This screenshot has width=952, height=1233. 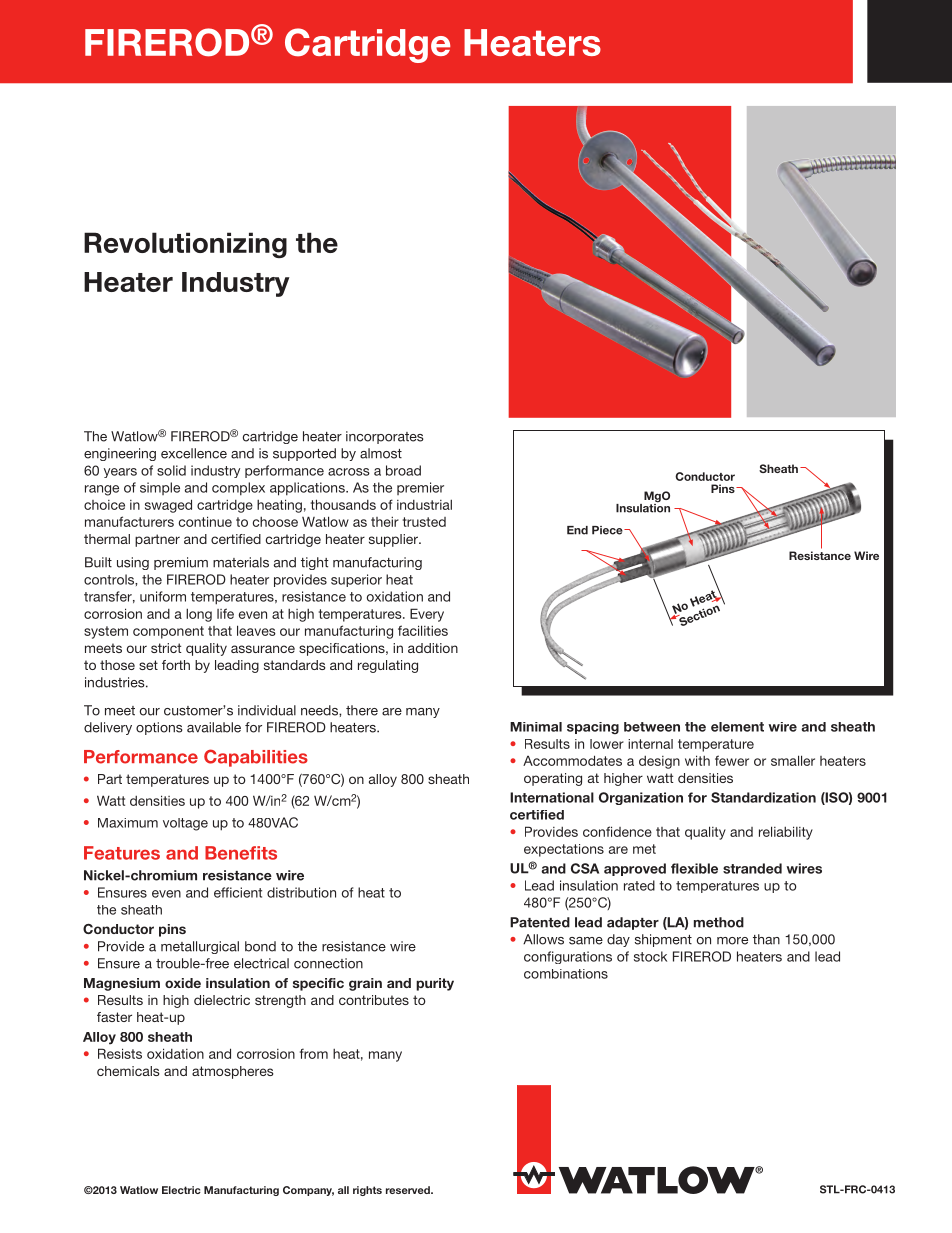 What do you see at coordinates (194, 453) in the screenshot?
I see `excellence` at bounding box center [194, 453].
